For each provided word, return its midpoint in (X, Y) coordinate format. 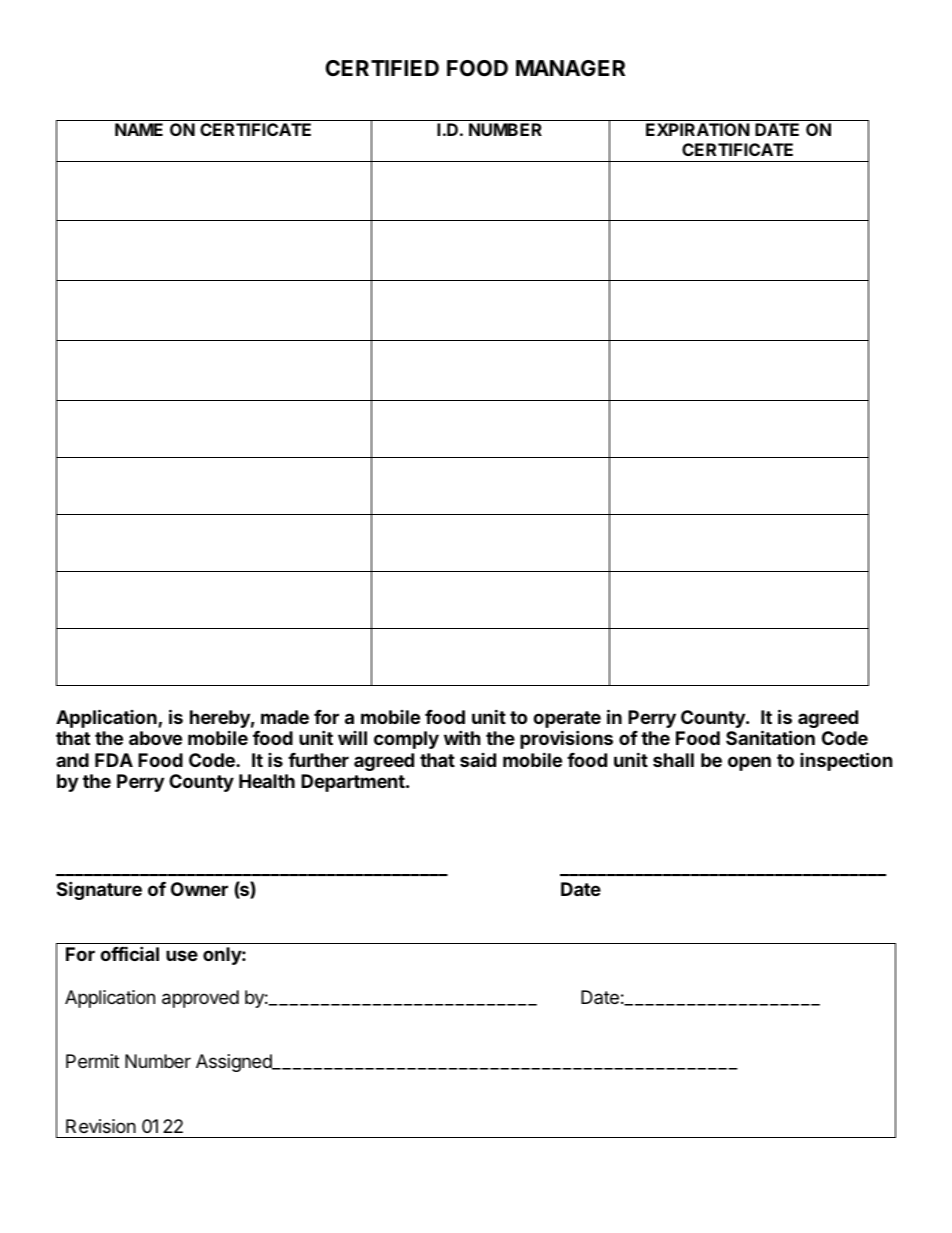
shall (673, 760)
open (749, 763)
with (462, 737)
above (155, 738)
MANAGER (570, 68)
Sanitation (770, 737)
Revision (101, 1126)
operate (567, 721)
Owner (199, 889)
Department (354, 783)
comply (406, 740)
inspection (846, 761)
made (285, 717)
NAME (139, 129)
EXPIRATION (698, 129)
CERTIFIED (382, 68)
